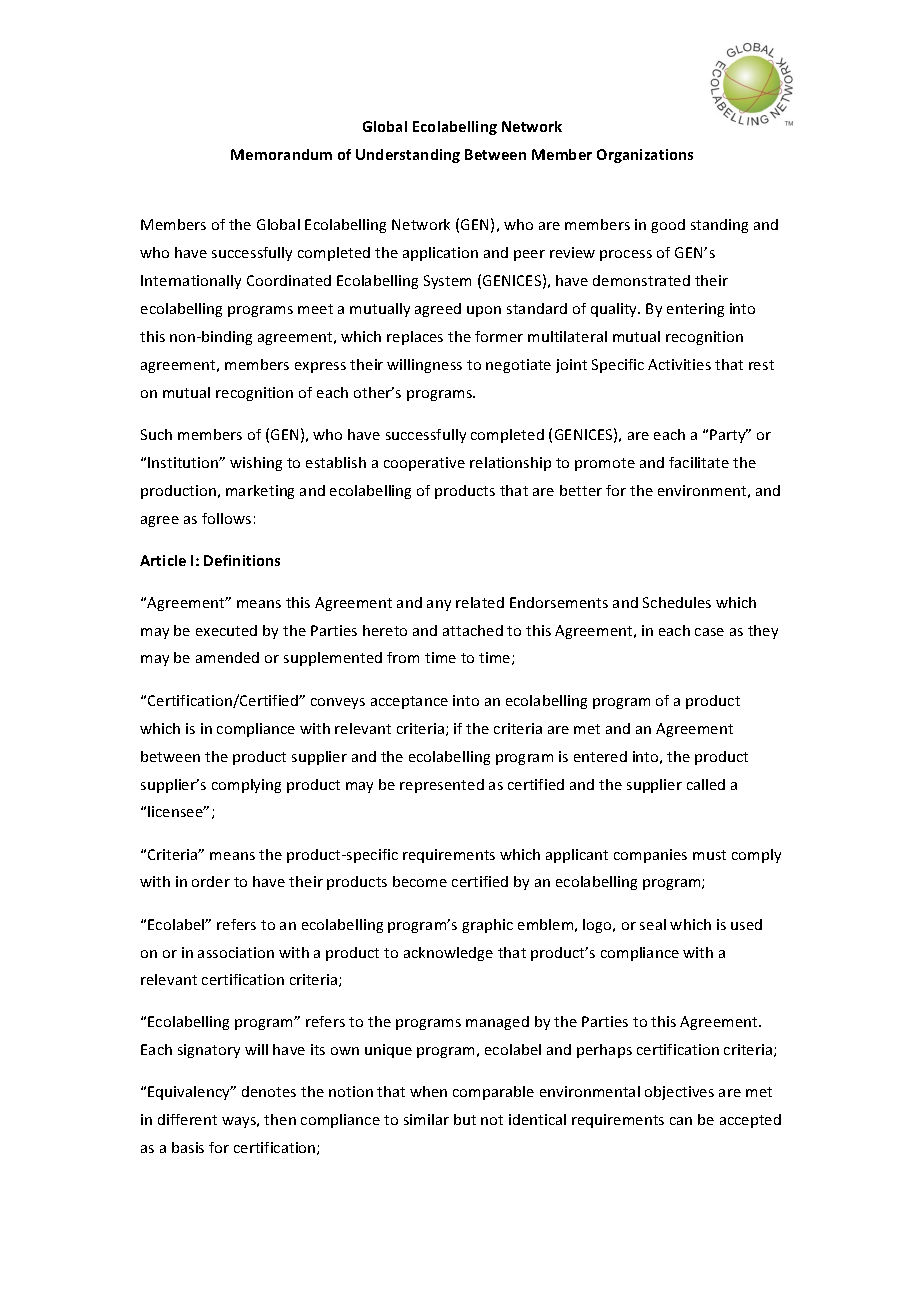  Describe the element at coordinates (442, 786) in the page. I see `represented` at that location.
